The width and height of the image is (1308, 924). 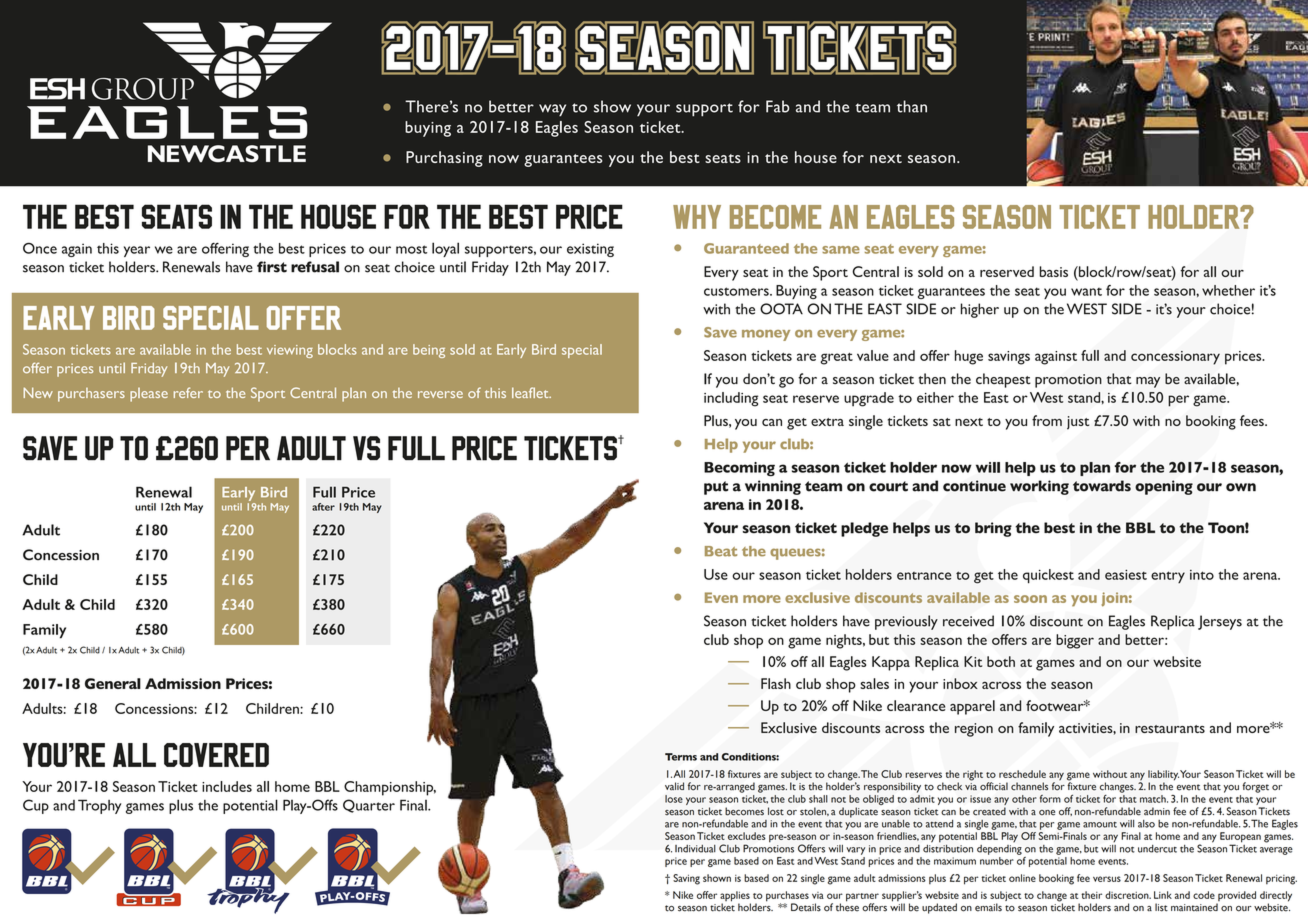 I want to click on way, so click(x=552, y=110).
